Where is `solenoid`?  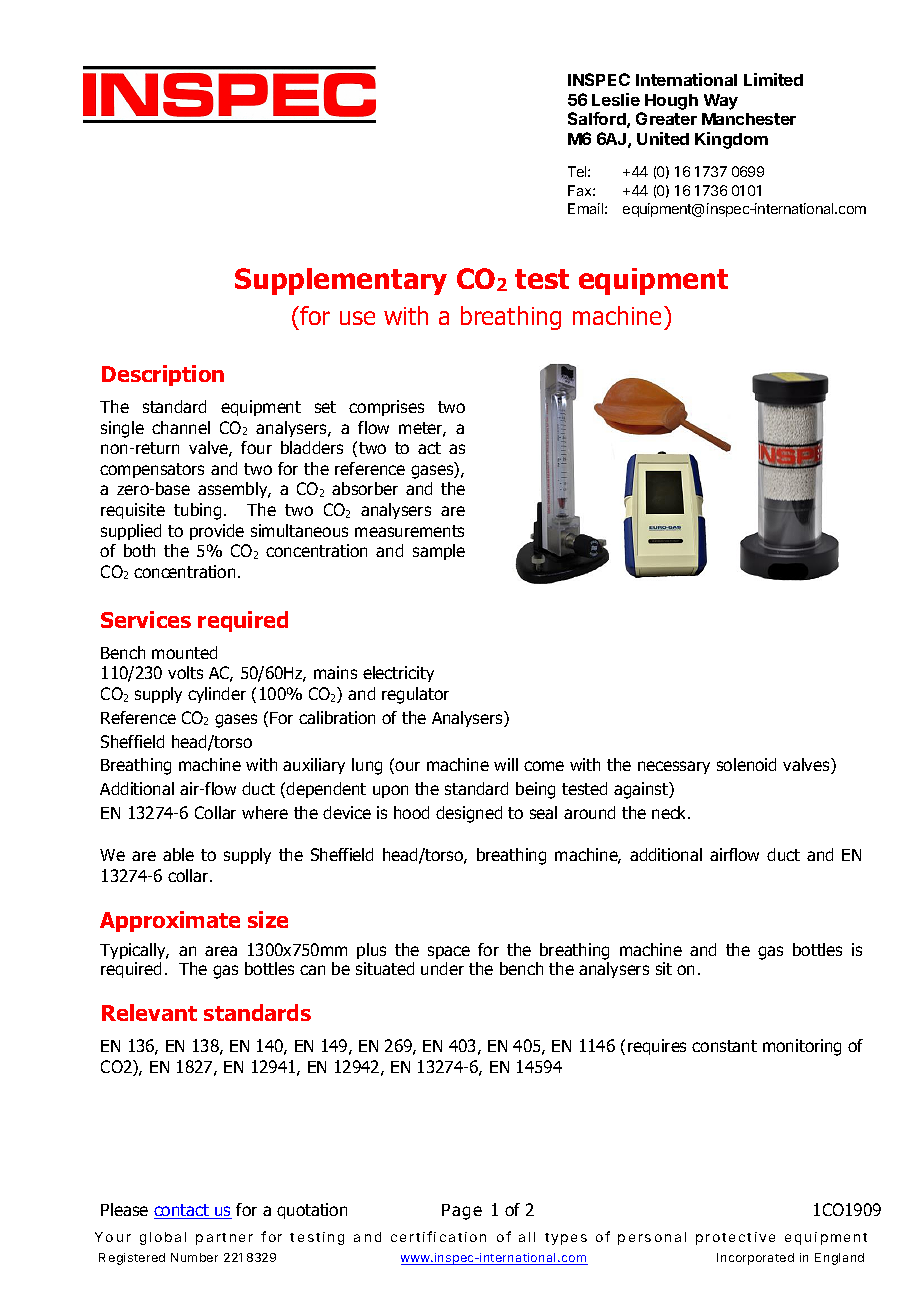 solenoid is located at coordinates (746, 764).
